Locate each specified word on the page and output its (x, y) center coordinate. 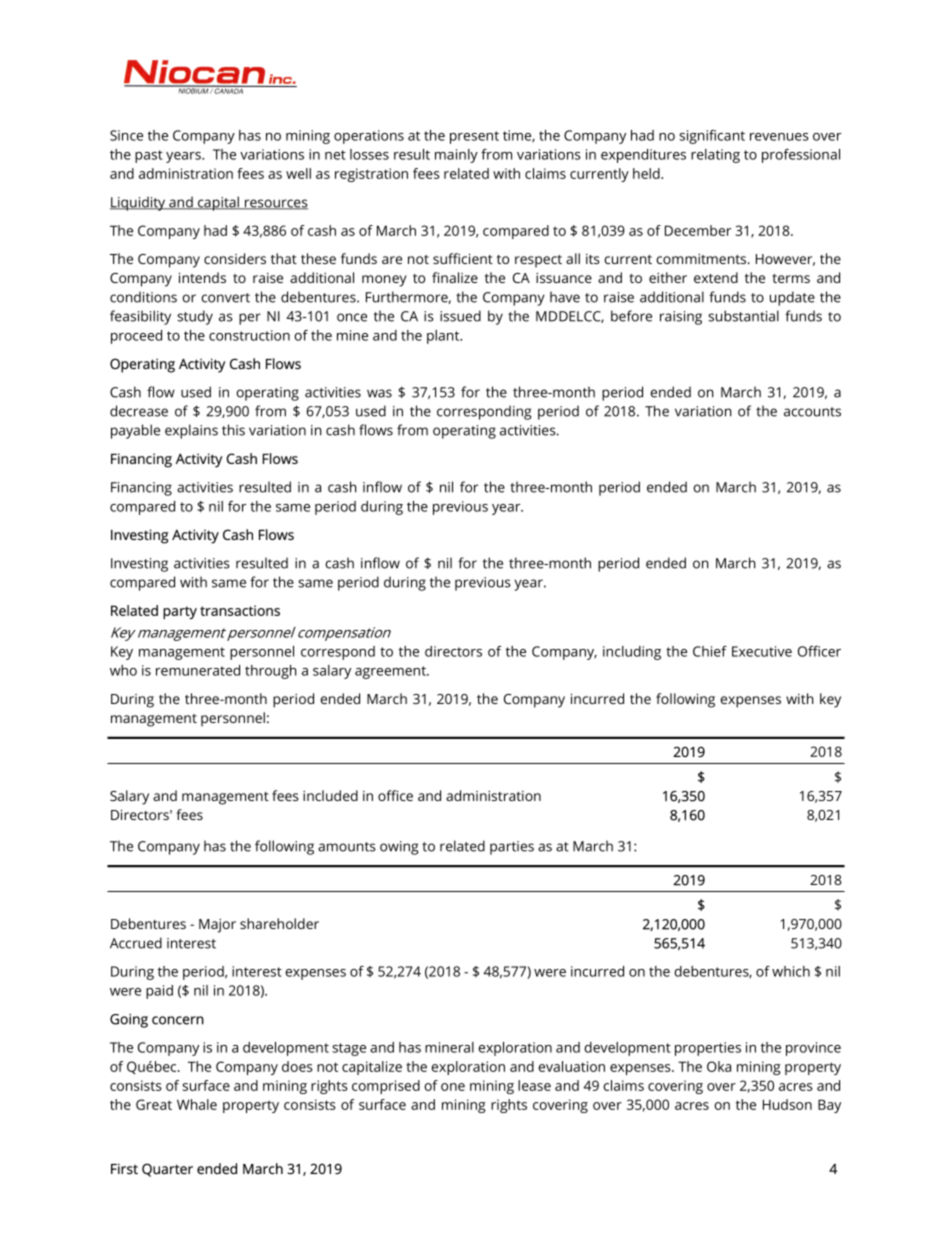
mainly (456, 156)
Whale (197, 1104)
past (149, 156)
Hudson (787, 1104)
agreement (391, 672)
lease (534, 1085)
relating (715, 156)
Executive (762, 651)
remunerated (198, 670)
